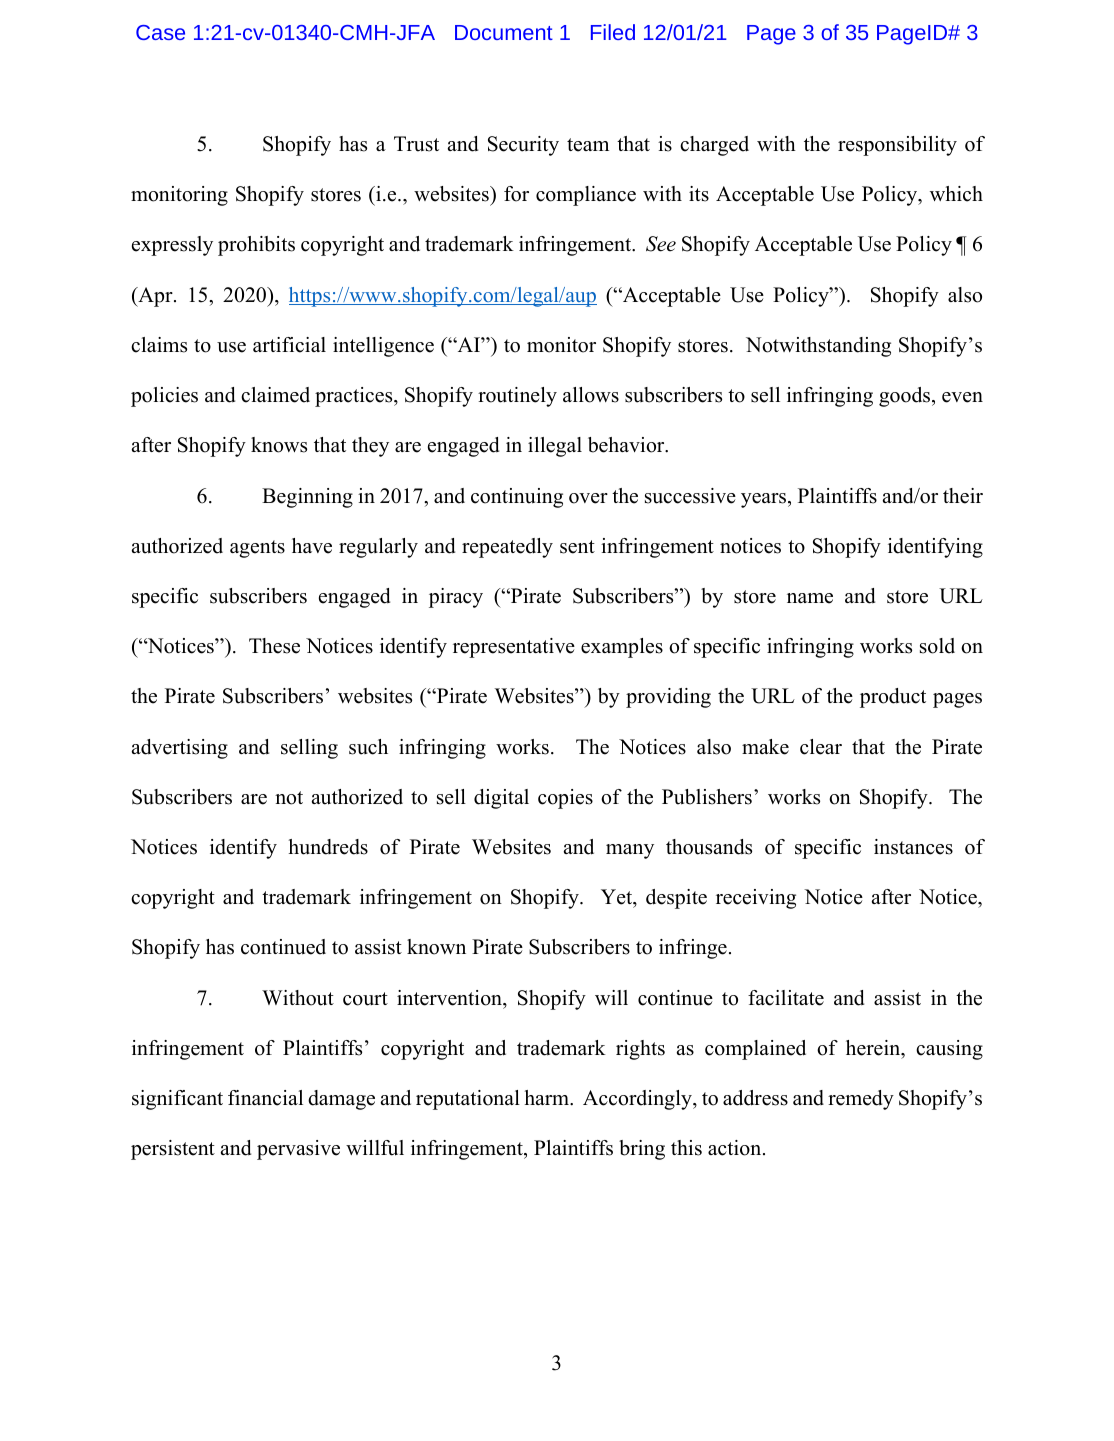  What do you see at coordinates (289, 345) in the screenshot?
I see `artificial` at bounding box center [289, 345].
